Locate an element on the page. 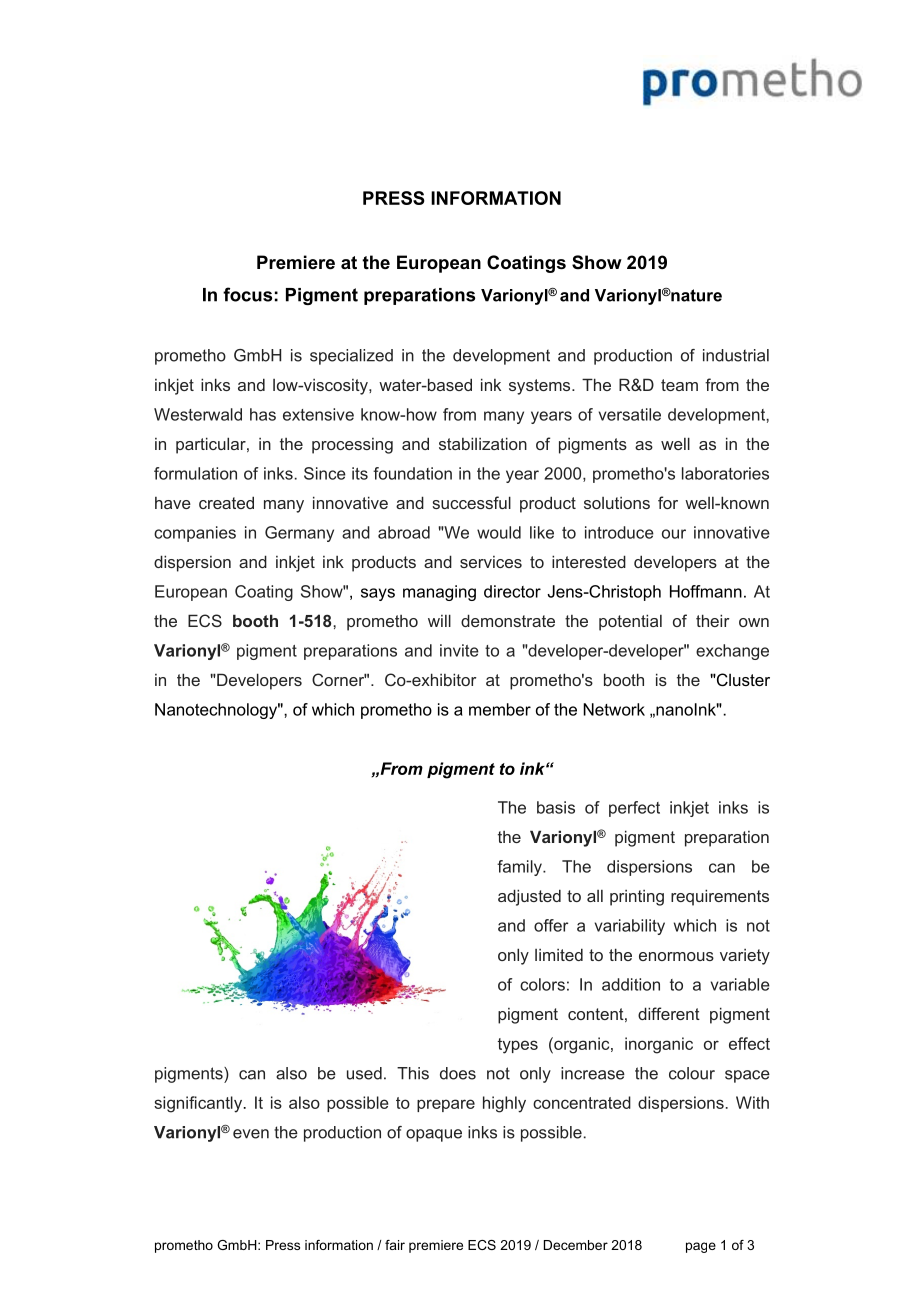 The height and width of the image is (1308, 924). focus is located at coordinates (247, 294).
